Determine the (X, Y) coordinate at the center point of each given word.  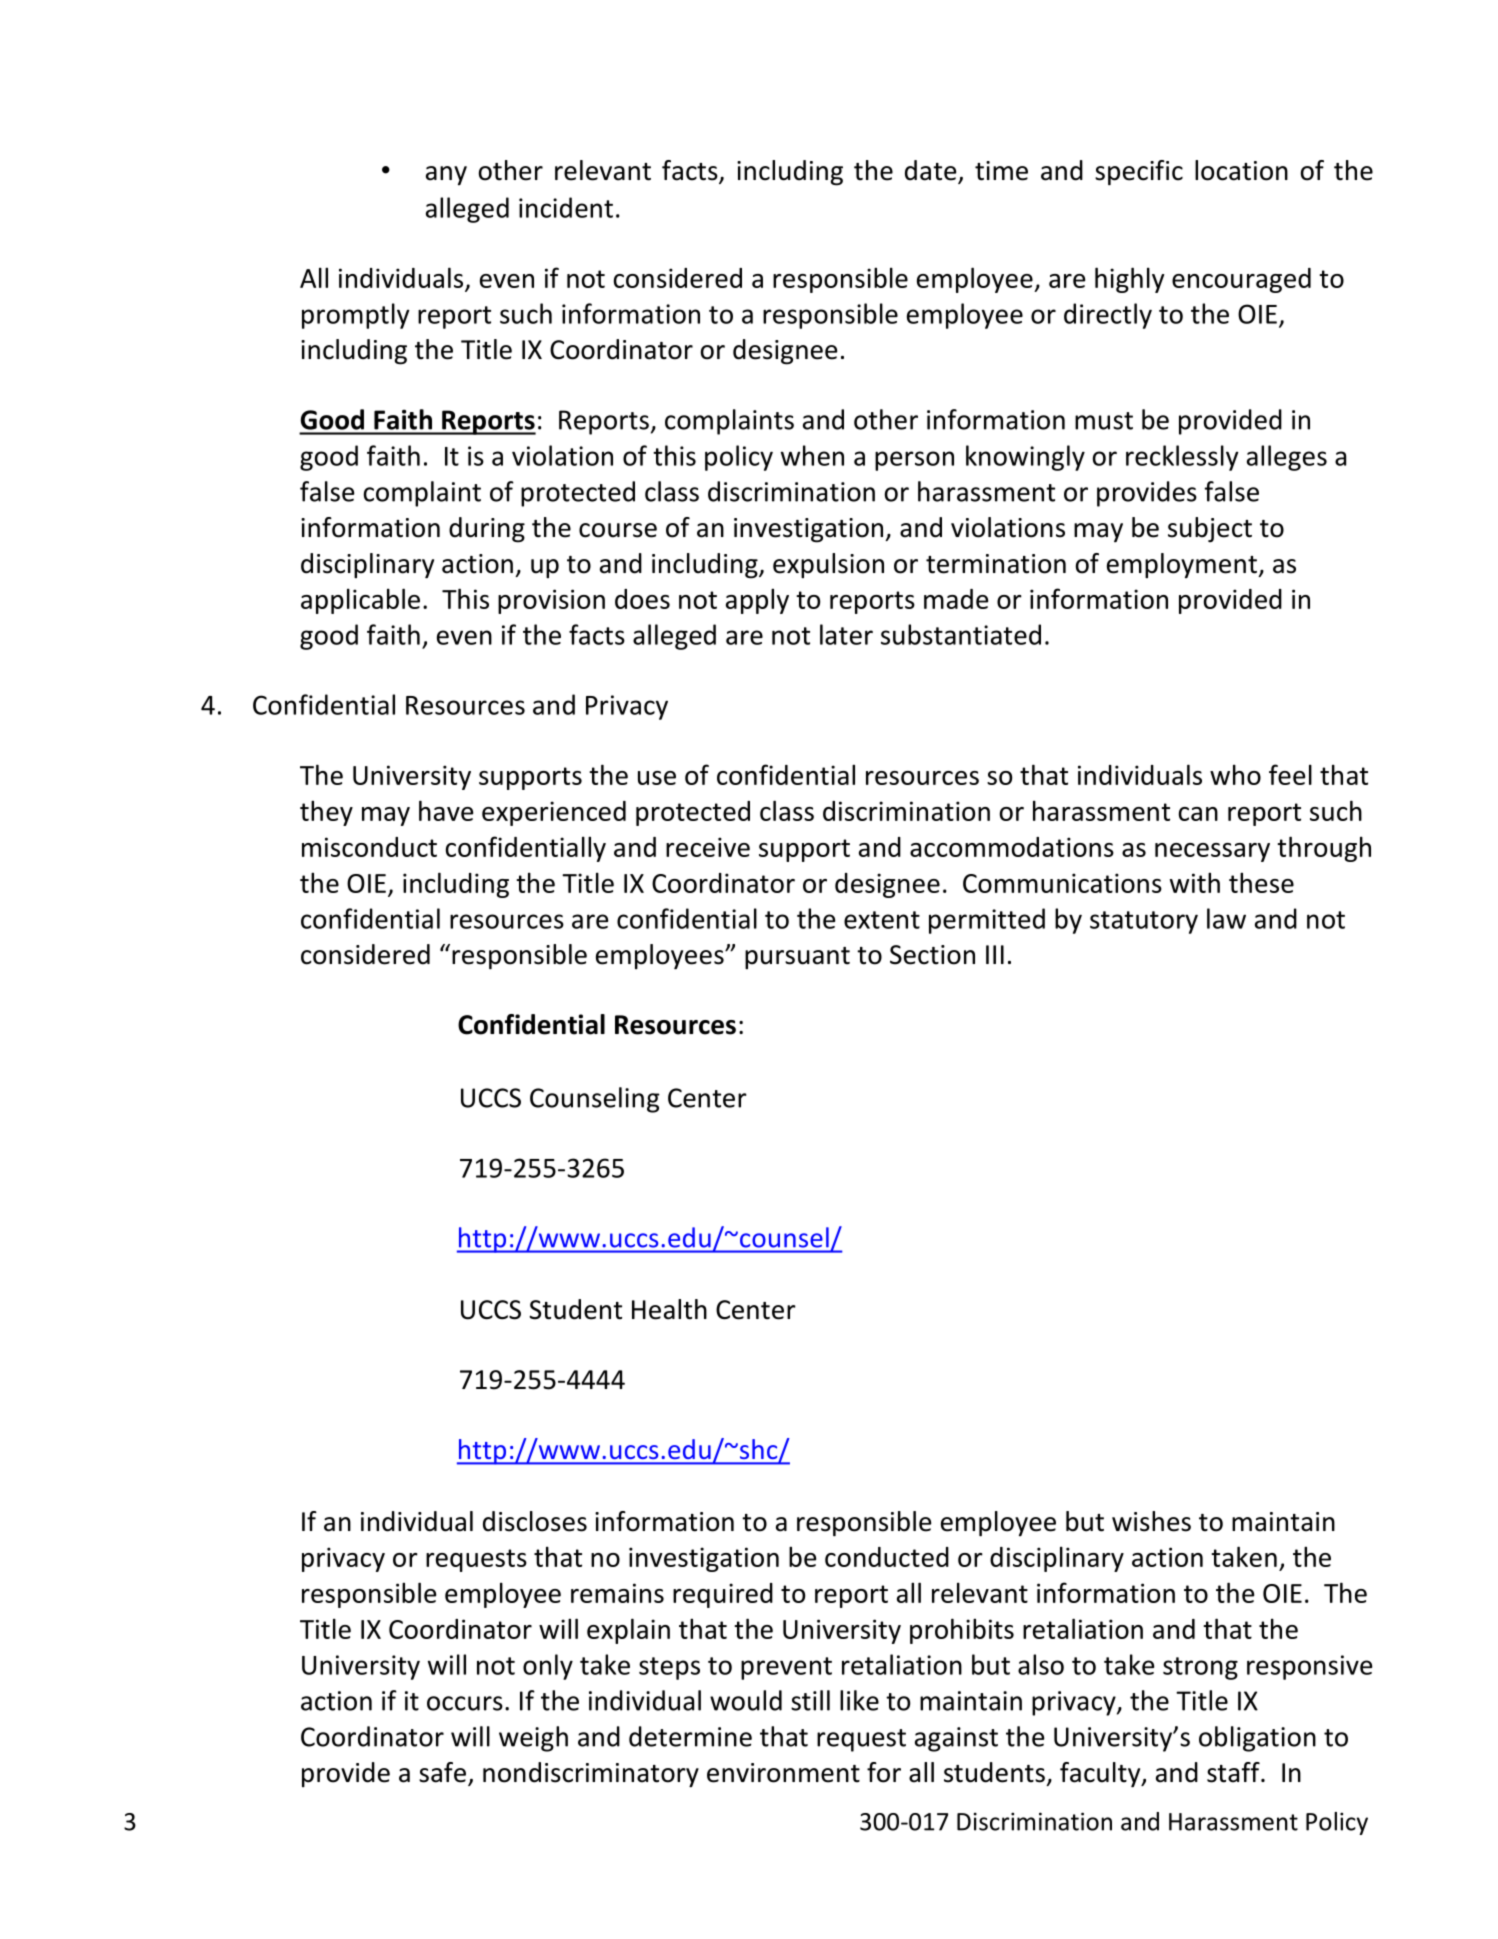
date (932, 171)
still (810, 1700)
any (446, 176)
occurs (465, 1703)
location (1241, 170)
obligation (1257, 1739)
